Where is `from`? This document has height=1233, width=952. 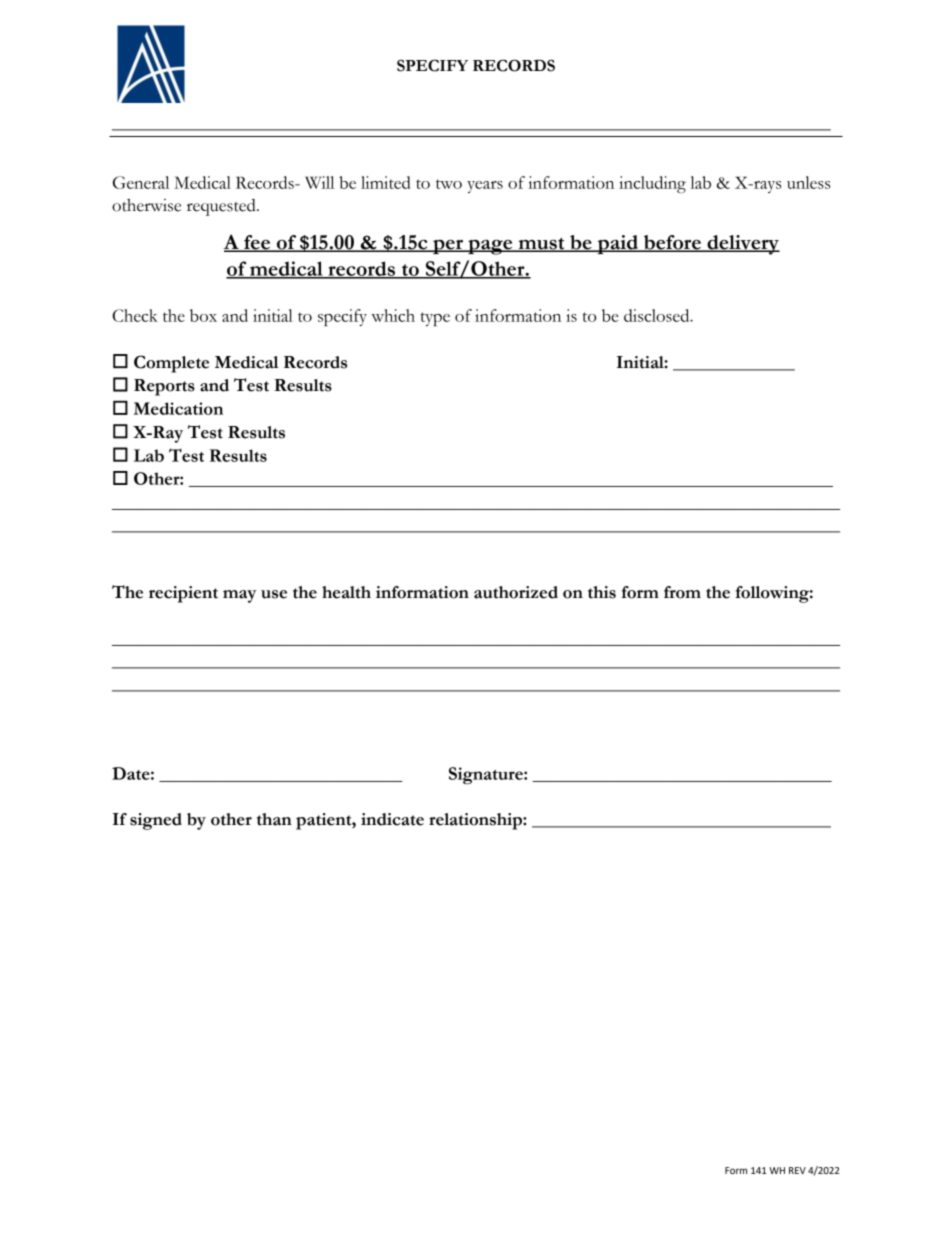 from is located at coordinates (682, 592).
